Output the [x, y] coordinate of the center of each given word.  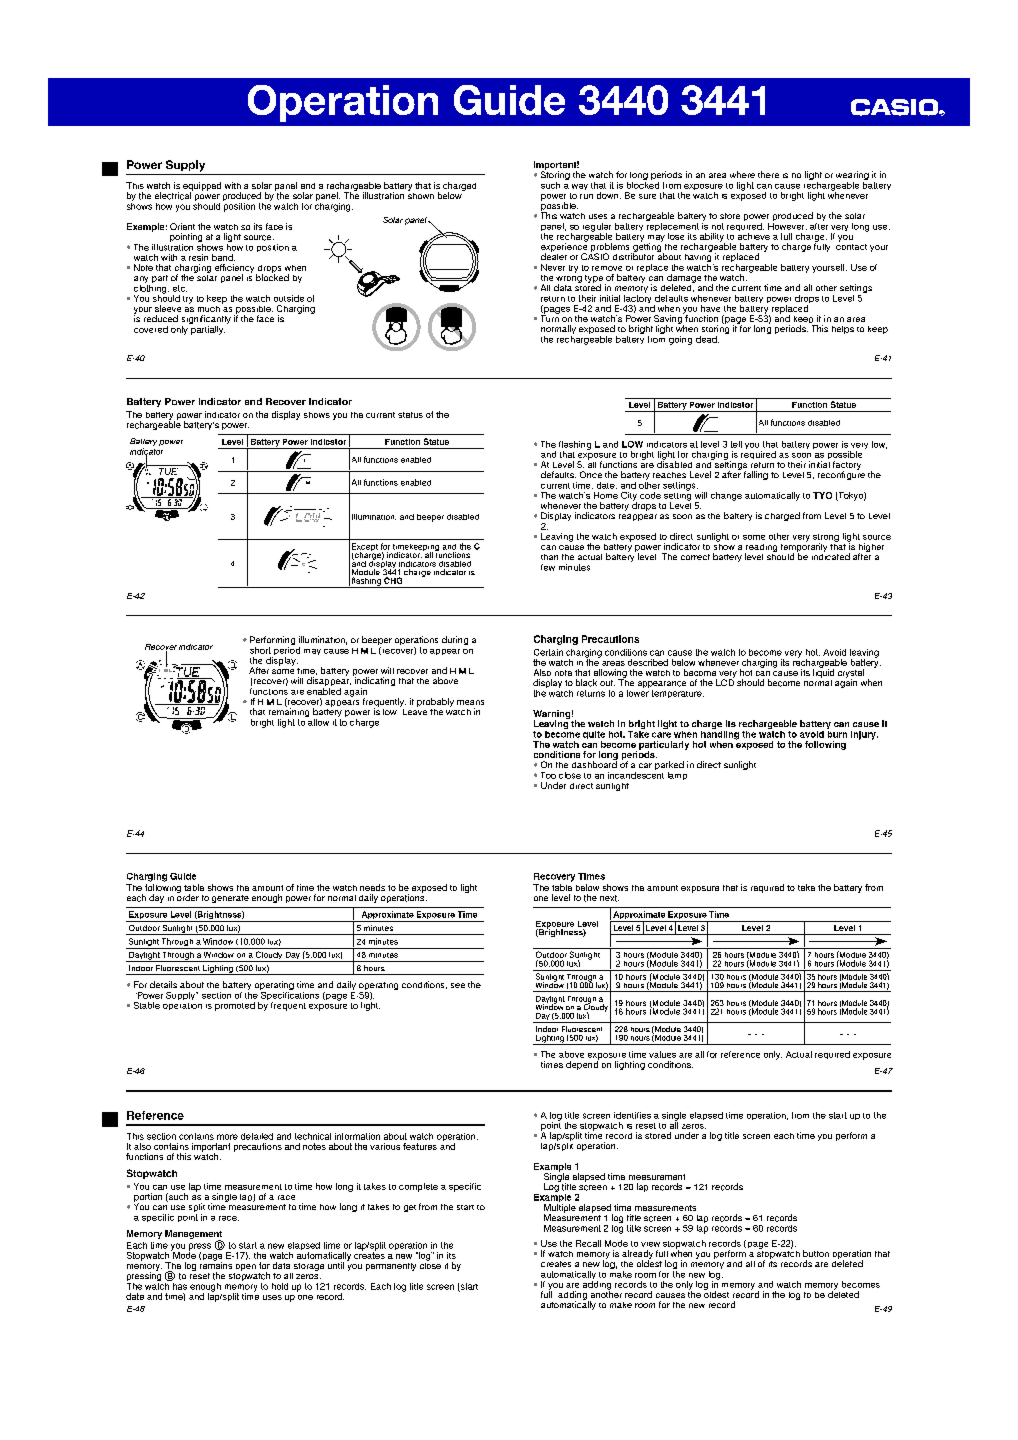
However [787, 225]
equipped [202, 188]
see [458, 985]
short [260, 650]
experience [564, 247]
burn [837, 733]
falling [756, 475]
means [470, 702]
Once [591, 474]
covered [151, 329]
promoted [235, 1006]
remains [216, 1264]
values [662, 1054]
